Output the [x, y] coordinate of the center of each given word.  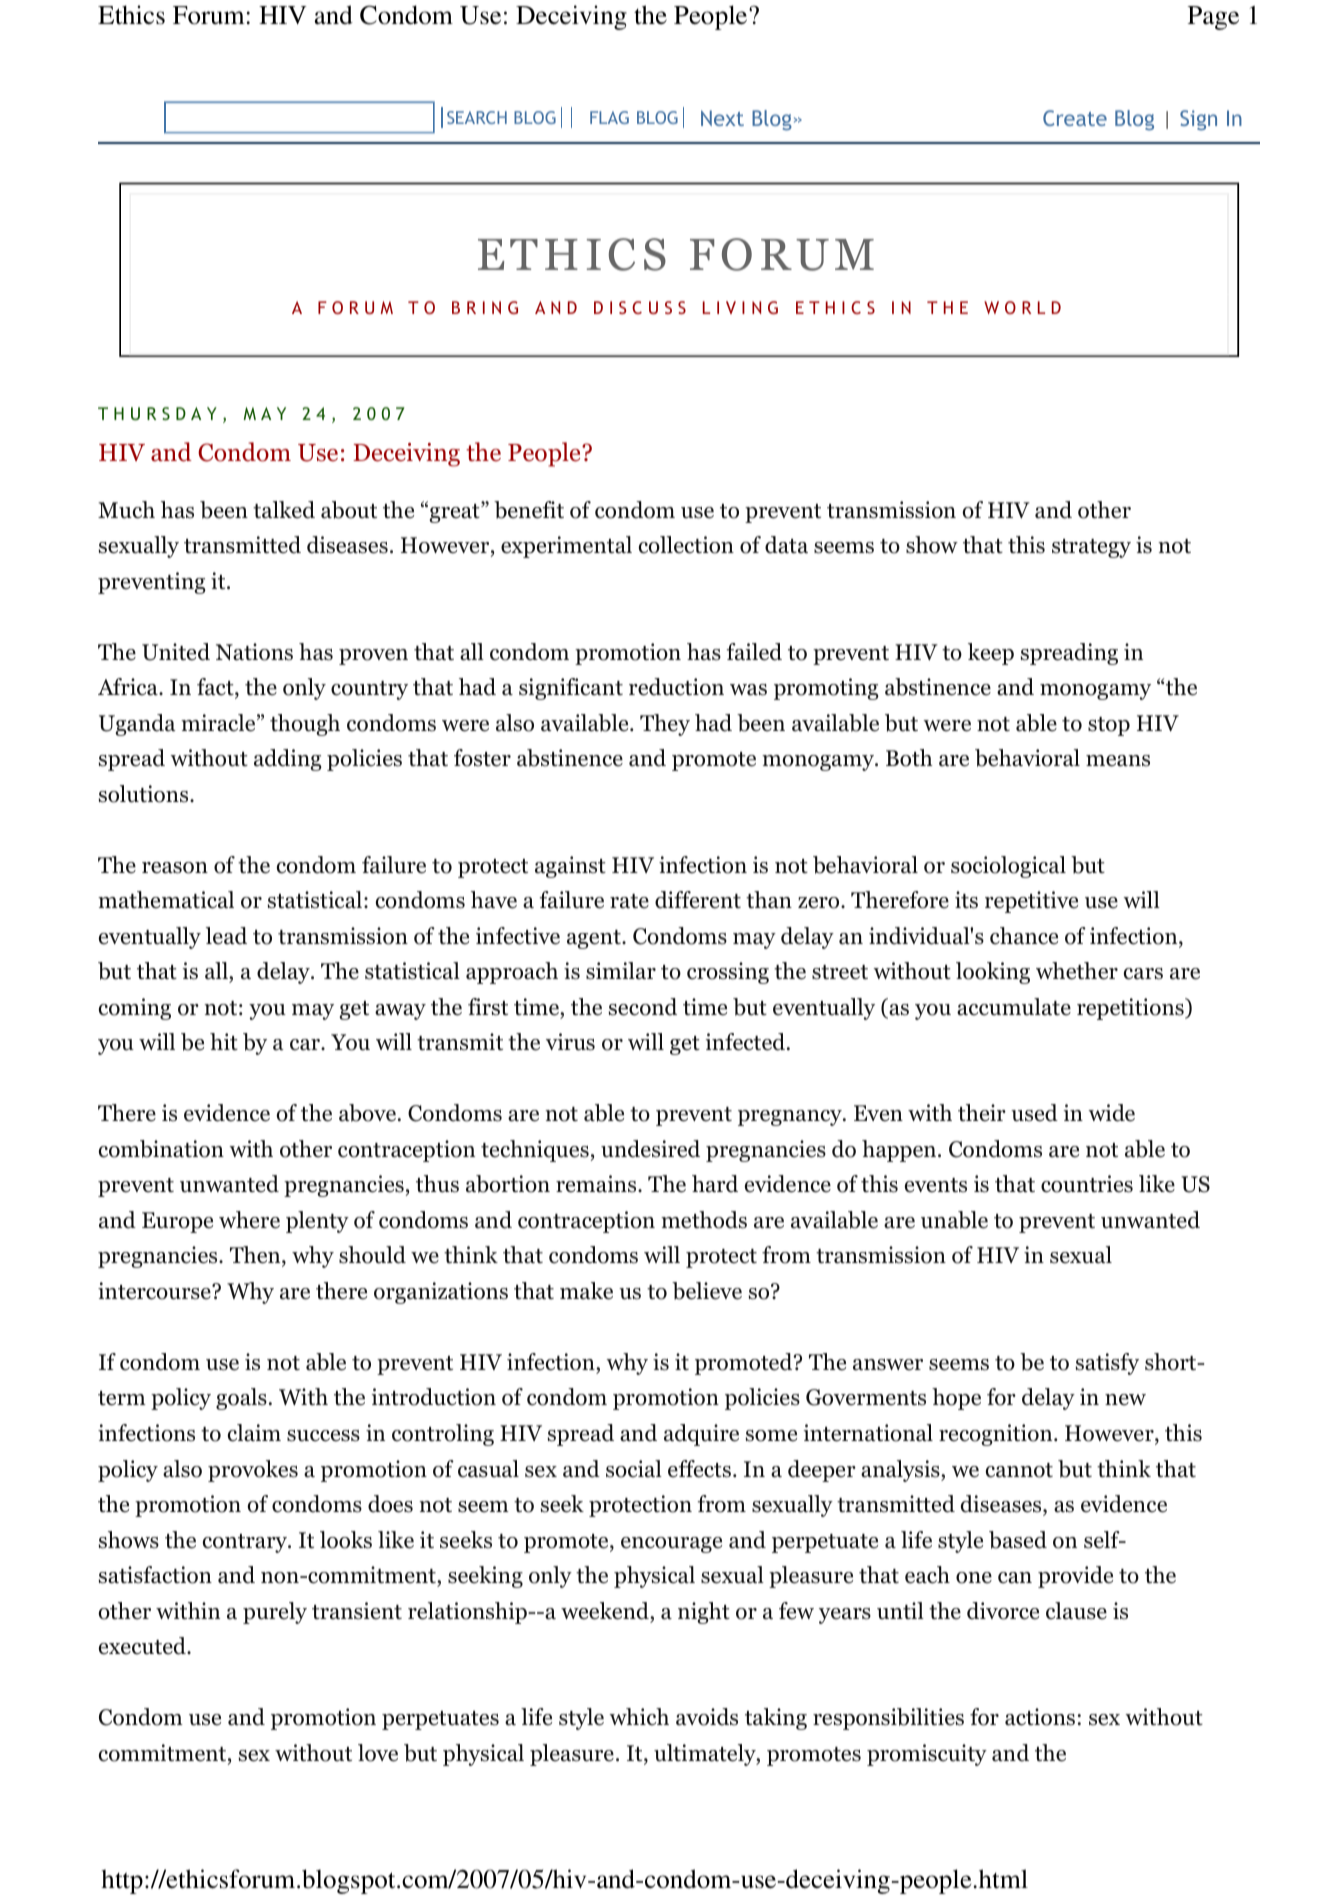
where [249, 1220]
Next [722, 118]
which [639, 1717]
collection [686, 545]
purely [275, 1613]
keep [991, 654]
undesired [650, 1149]
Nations [254, 652]
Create [1075, 118]
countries [1087, 1184]
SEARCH [477, 117]
